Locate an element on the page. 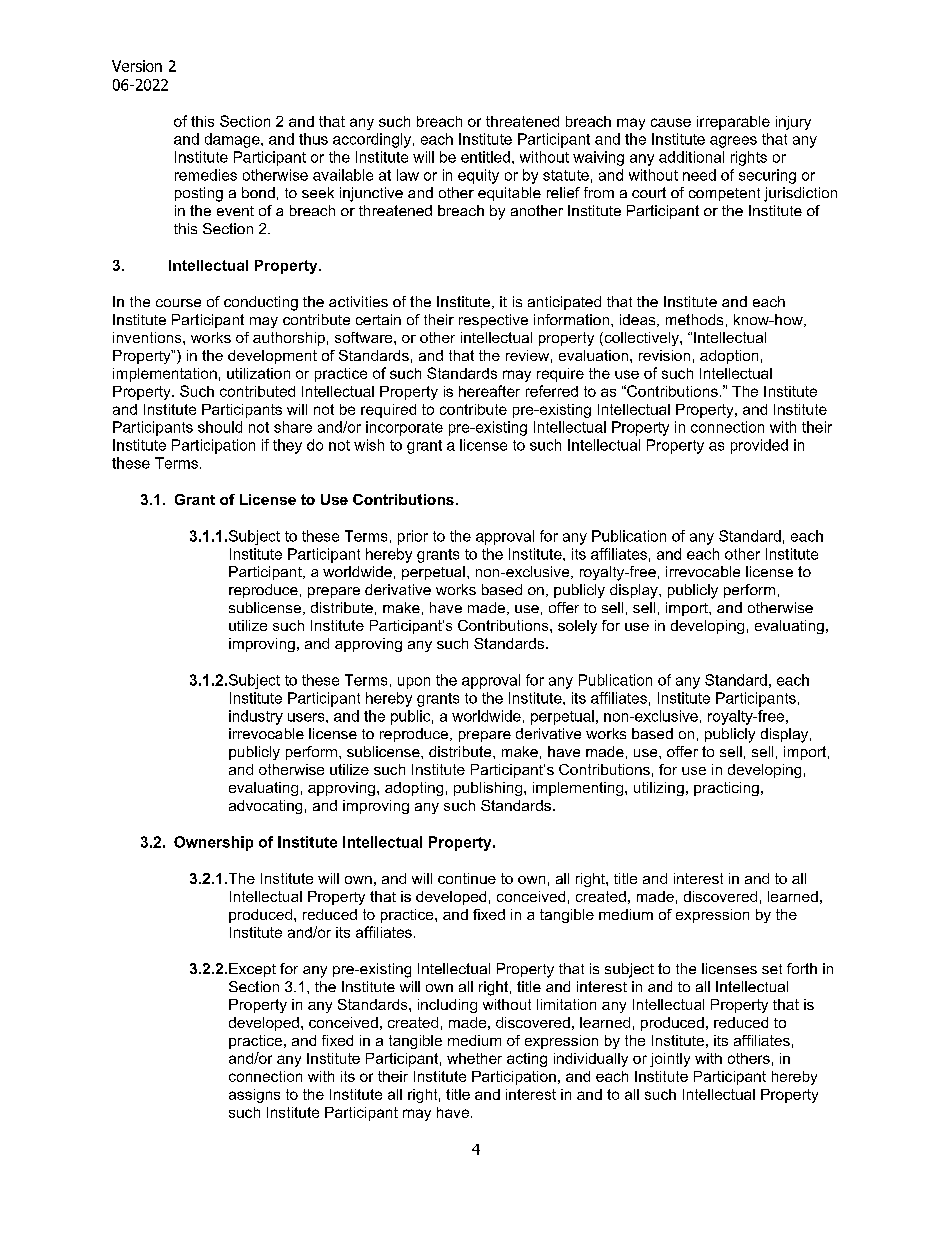  irreparable is located at coordinates (733, 123).
